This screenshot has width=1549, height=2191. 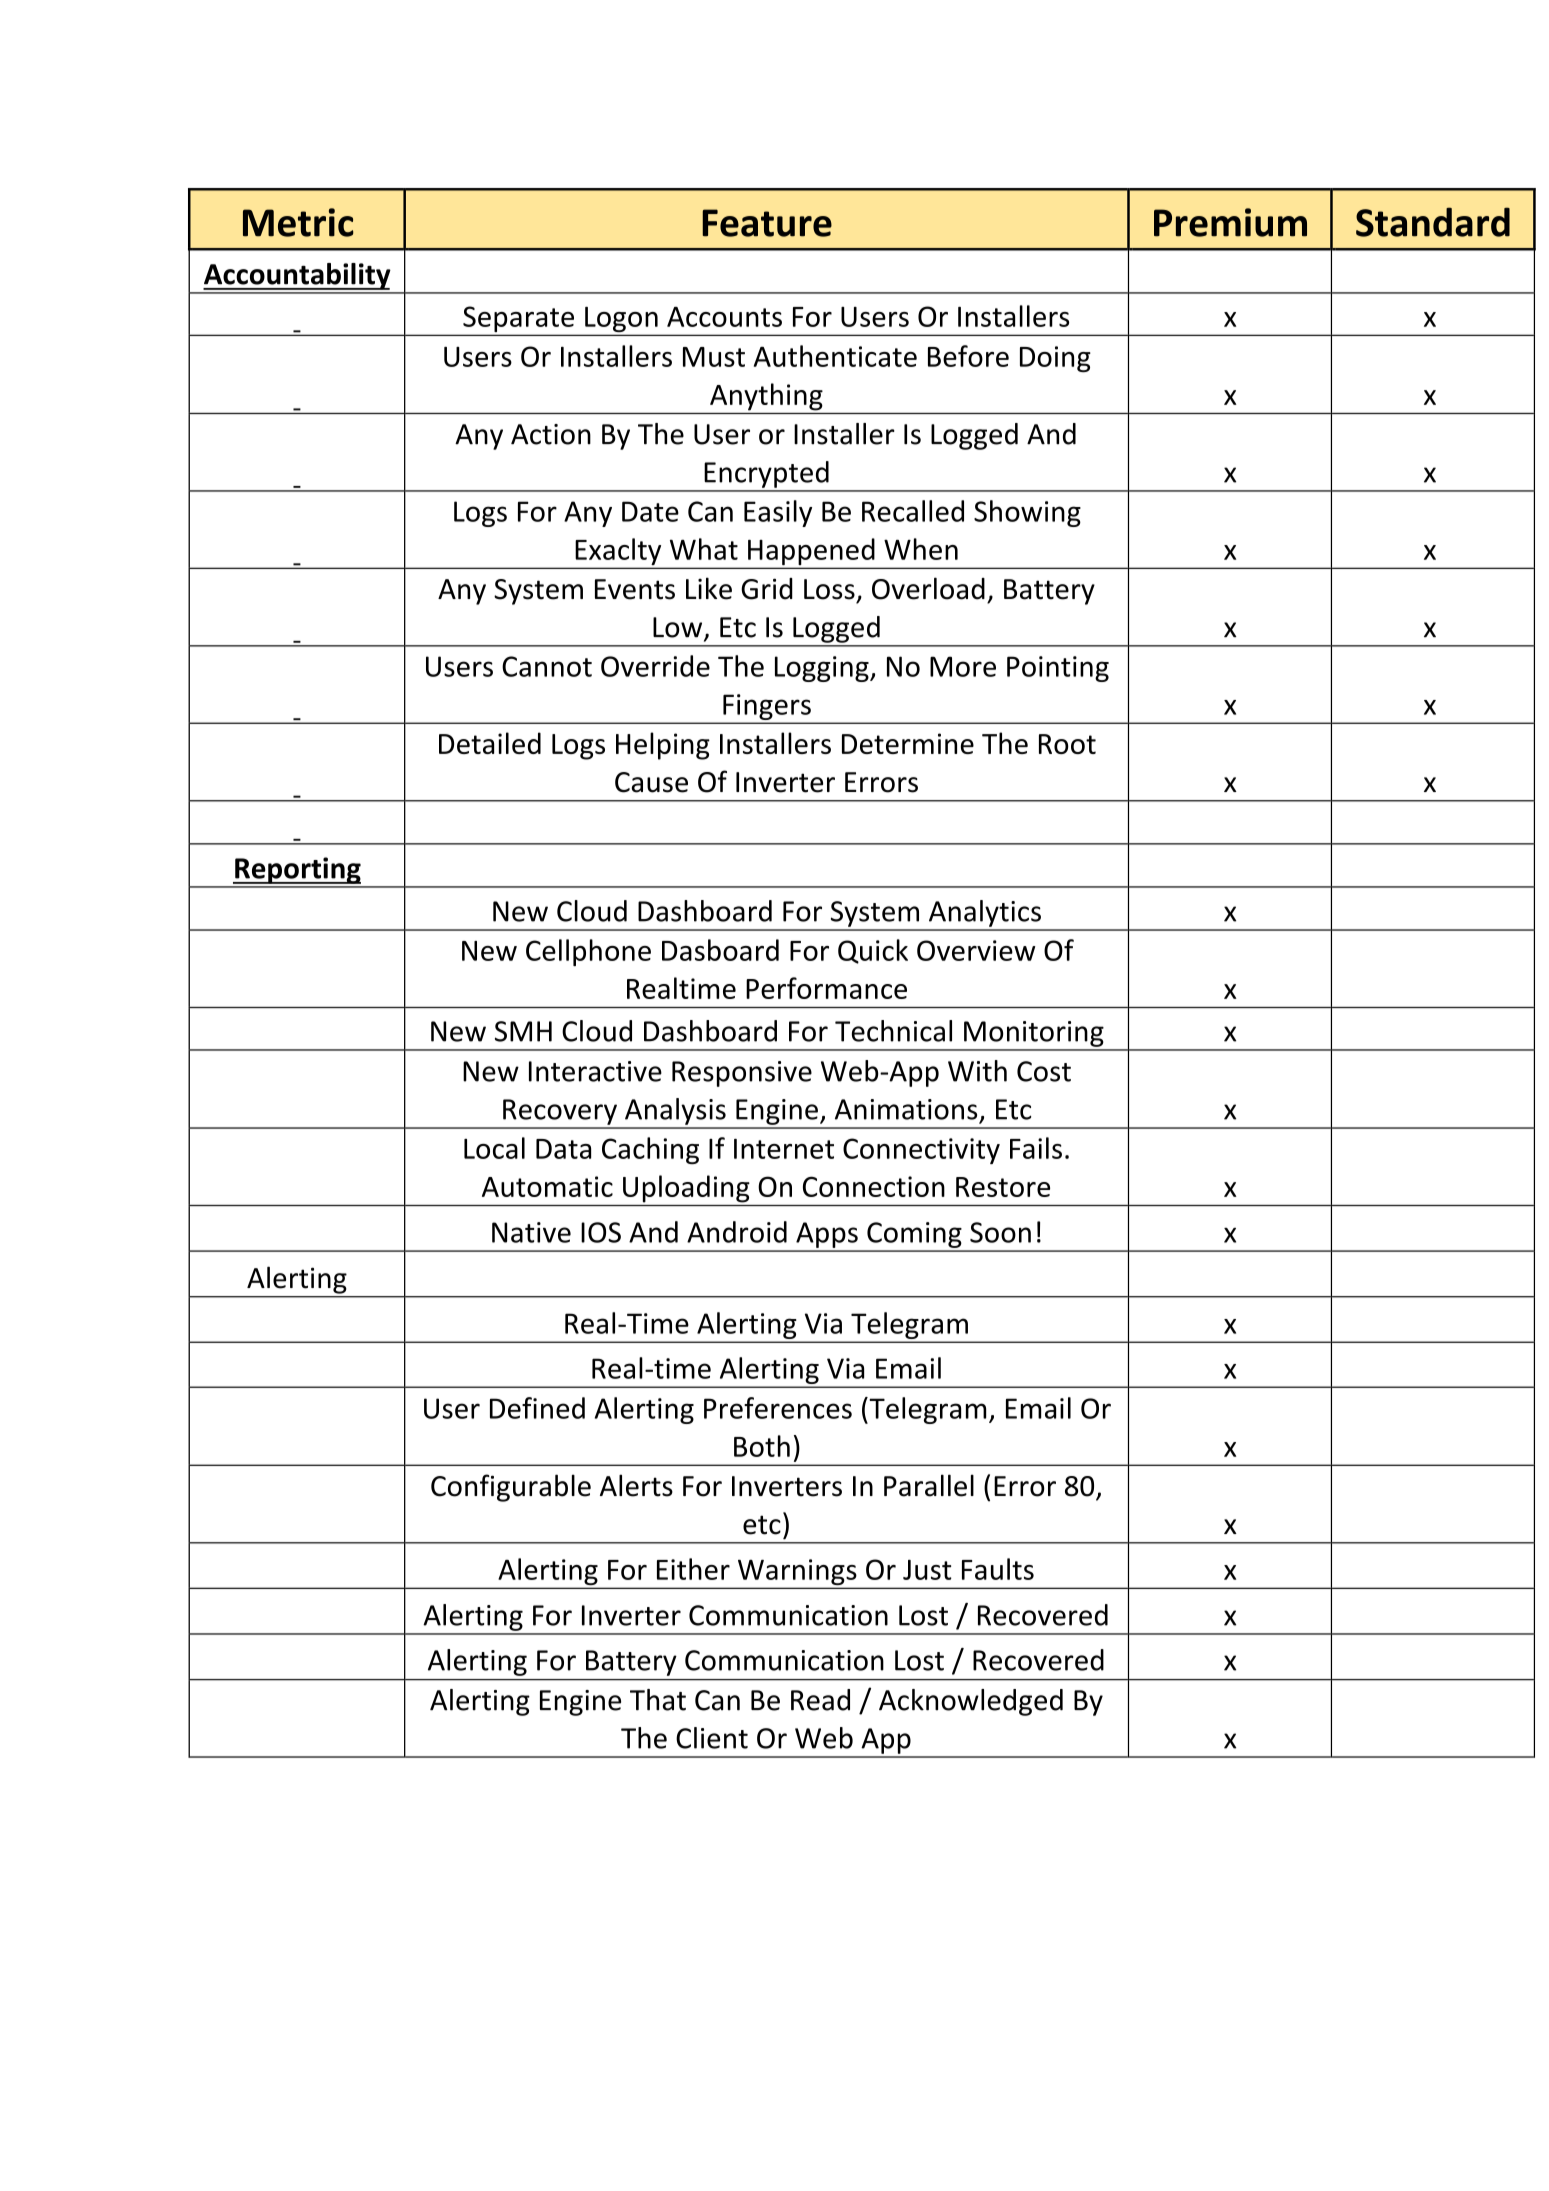 I want to click on Native, so click(x=531, y=1232).
